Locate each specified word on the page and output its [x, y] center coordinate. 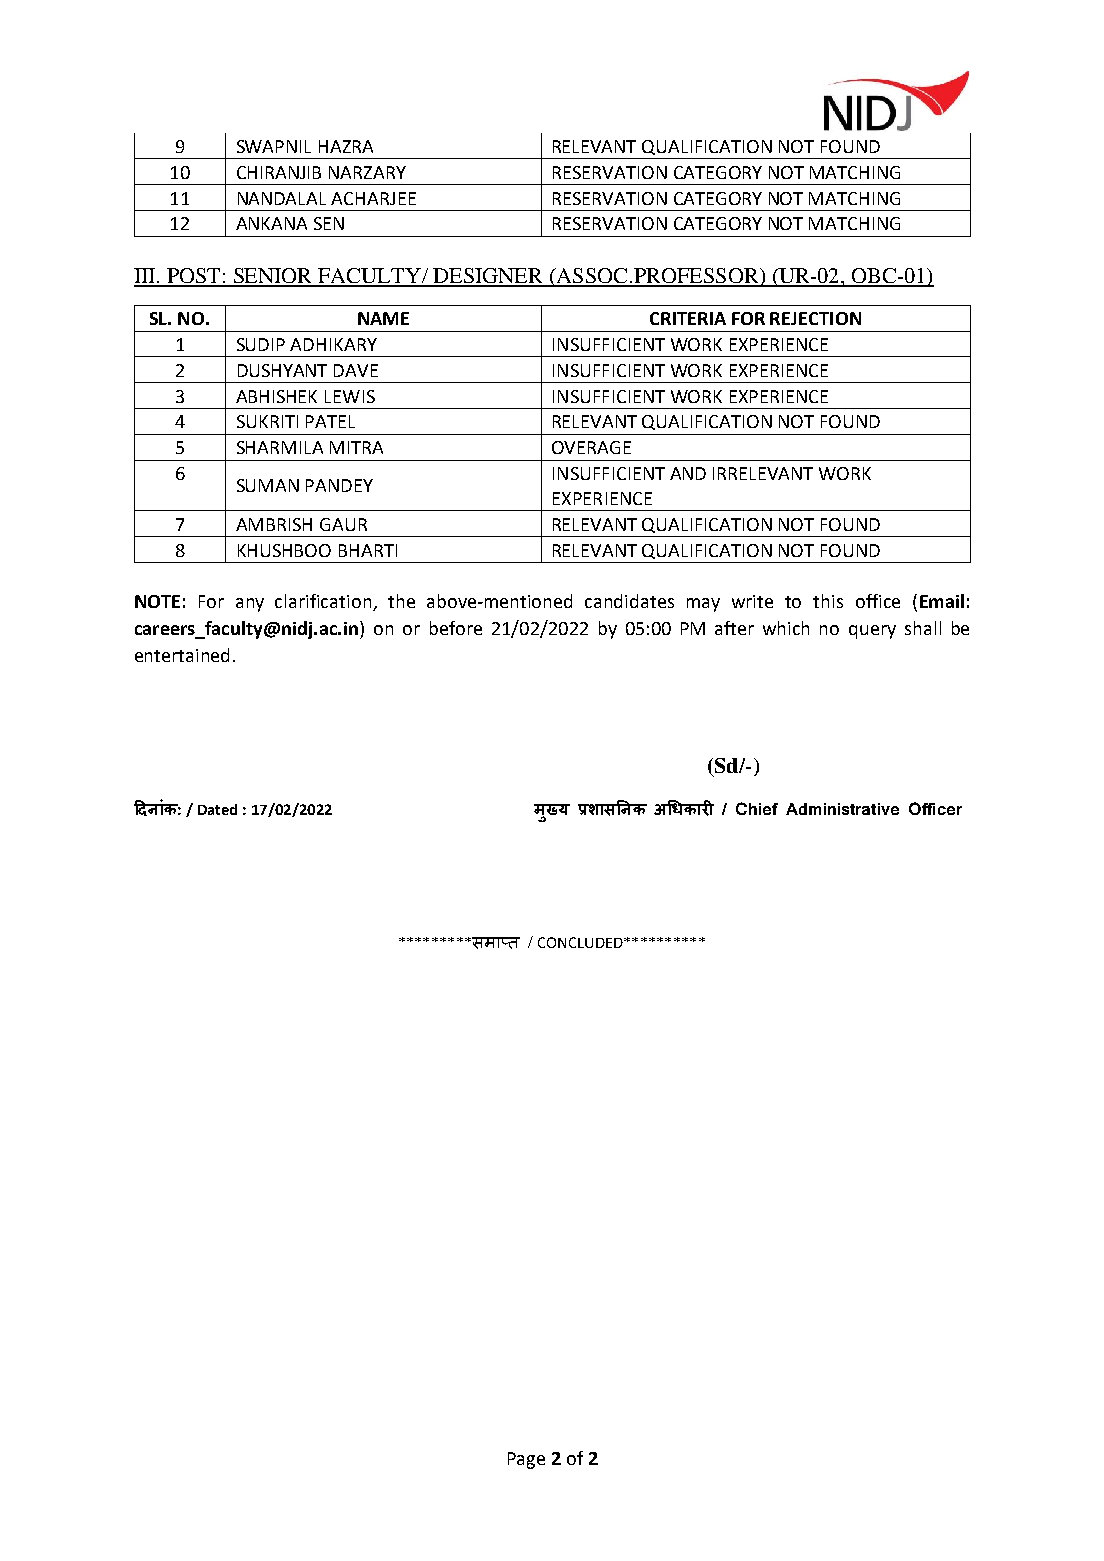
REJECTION [815, 318]
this [828, 601]
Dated [217, 809]
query [872, 632]
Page [526, 1460]
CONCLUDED [581, 942]
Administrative [842, 809]
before [456, 628]
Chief [757, 808]
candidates [629, 601]
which [786, 628]
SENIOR [273, 277]
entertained [182, 655]
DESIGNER [488, 277]
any [250, 605]
